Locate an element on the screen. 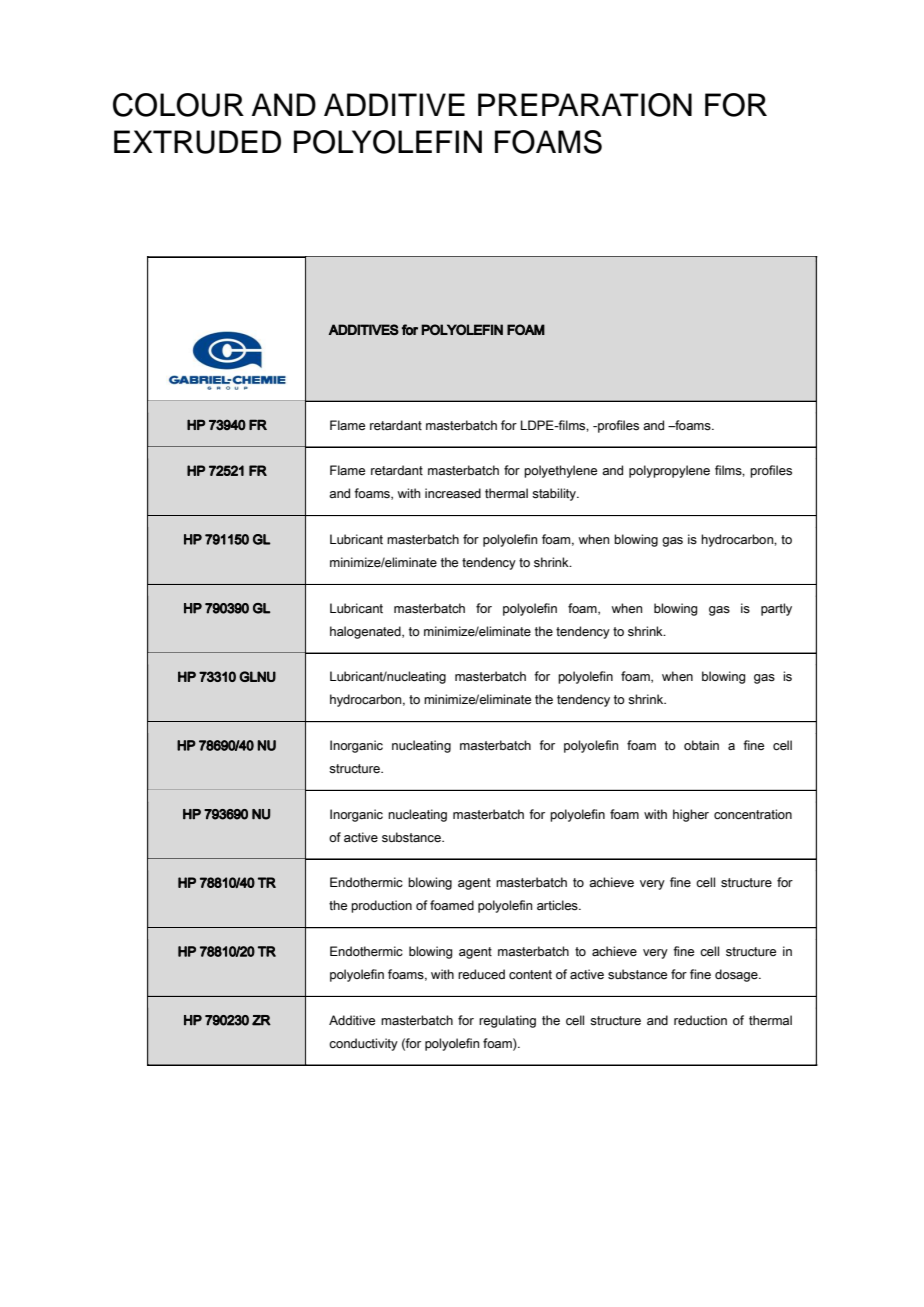  PREPARATION is located at coordinates (585, 105).
